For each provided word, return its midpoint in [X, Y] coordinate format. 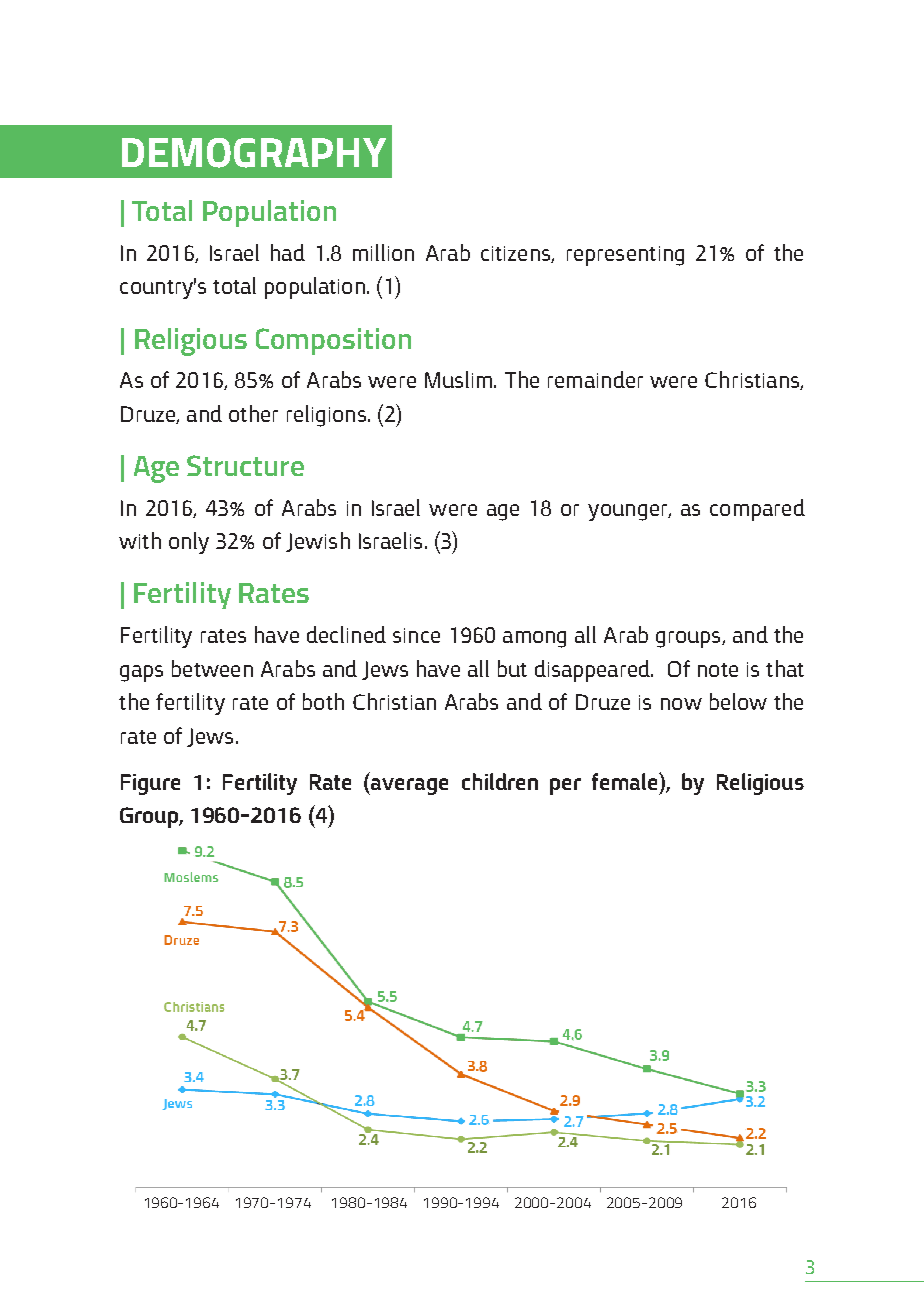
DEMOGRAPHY [254, 153]
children [500, 781]
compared [757, 510]
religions [326, 416]
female [626, 781]
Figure [150, 784]
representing [625, 256]
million [383, 252]
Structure [245, 465]
